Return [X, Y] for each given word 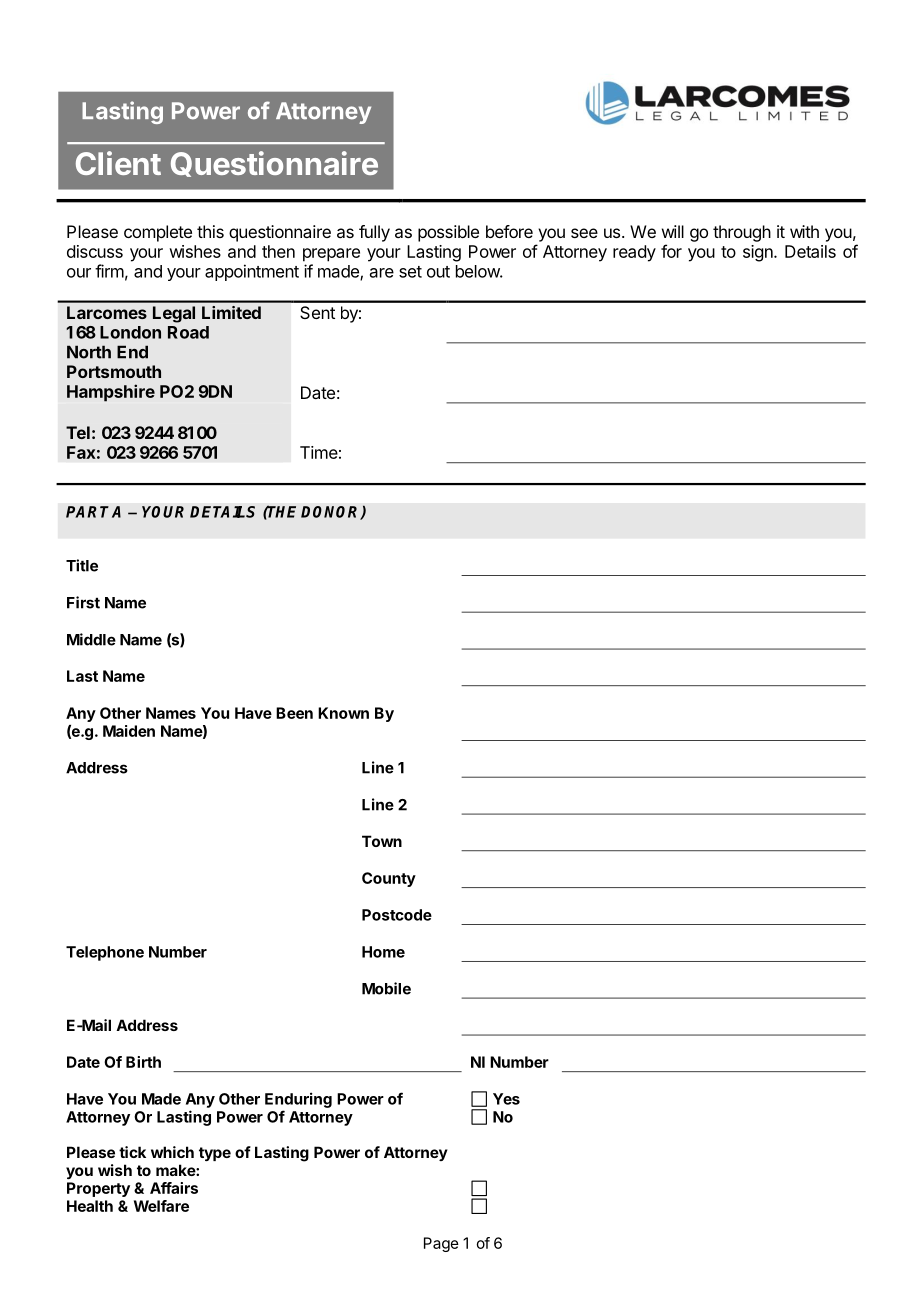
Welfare [161, 1206]
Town [382, 841]
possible [448, 233]
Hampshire [111, 393]
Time [319, 452]
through [742, 233]
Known [343, 713]
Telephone [105, 953]
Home [383, 952]
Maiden [129, 731]
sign [759, 253]
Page [441, 1244]
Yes [506, 1099]
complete [158, 233]
